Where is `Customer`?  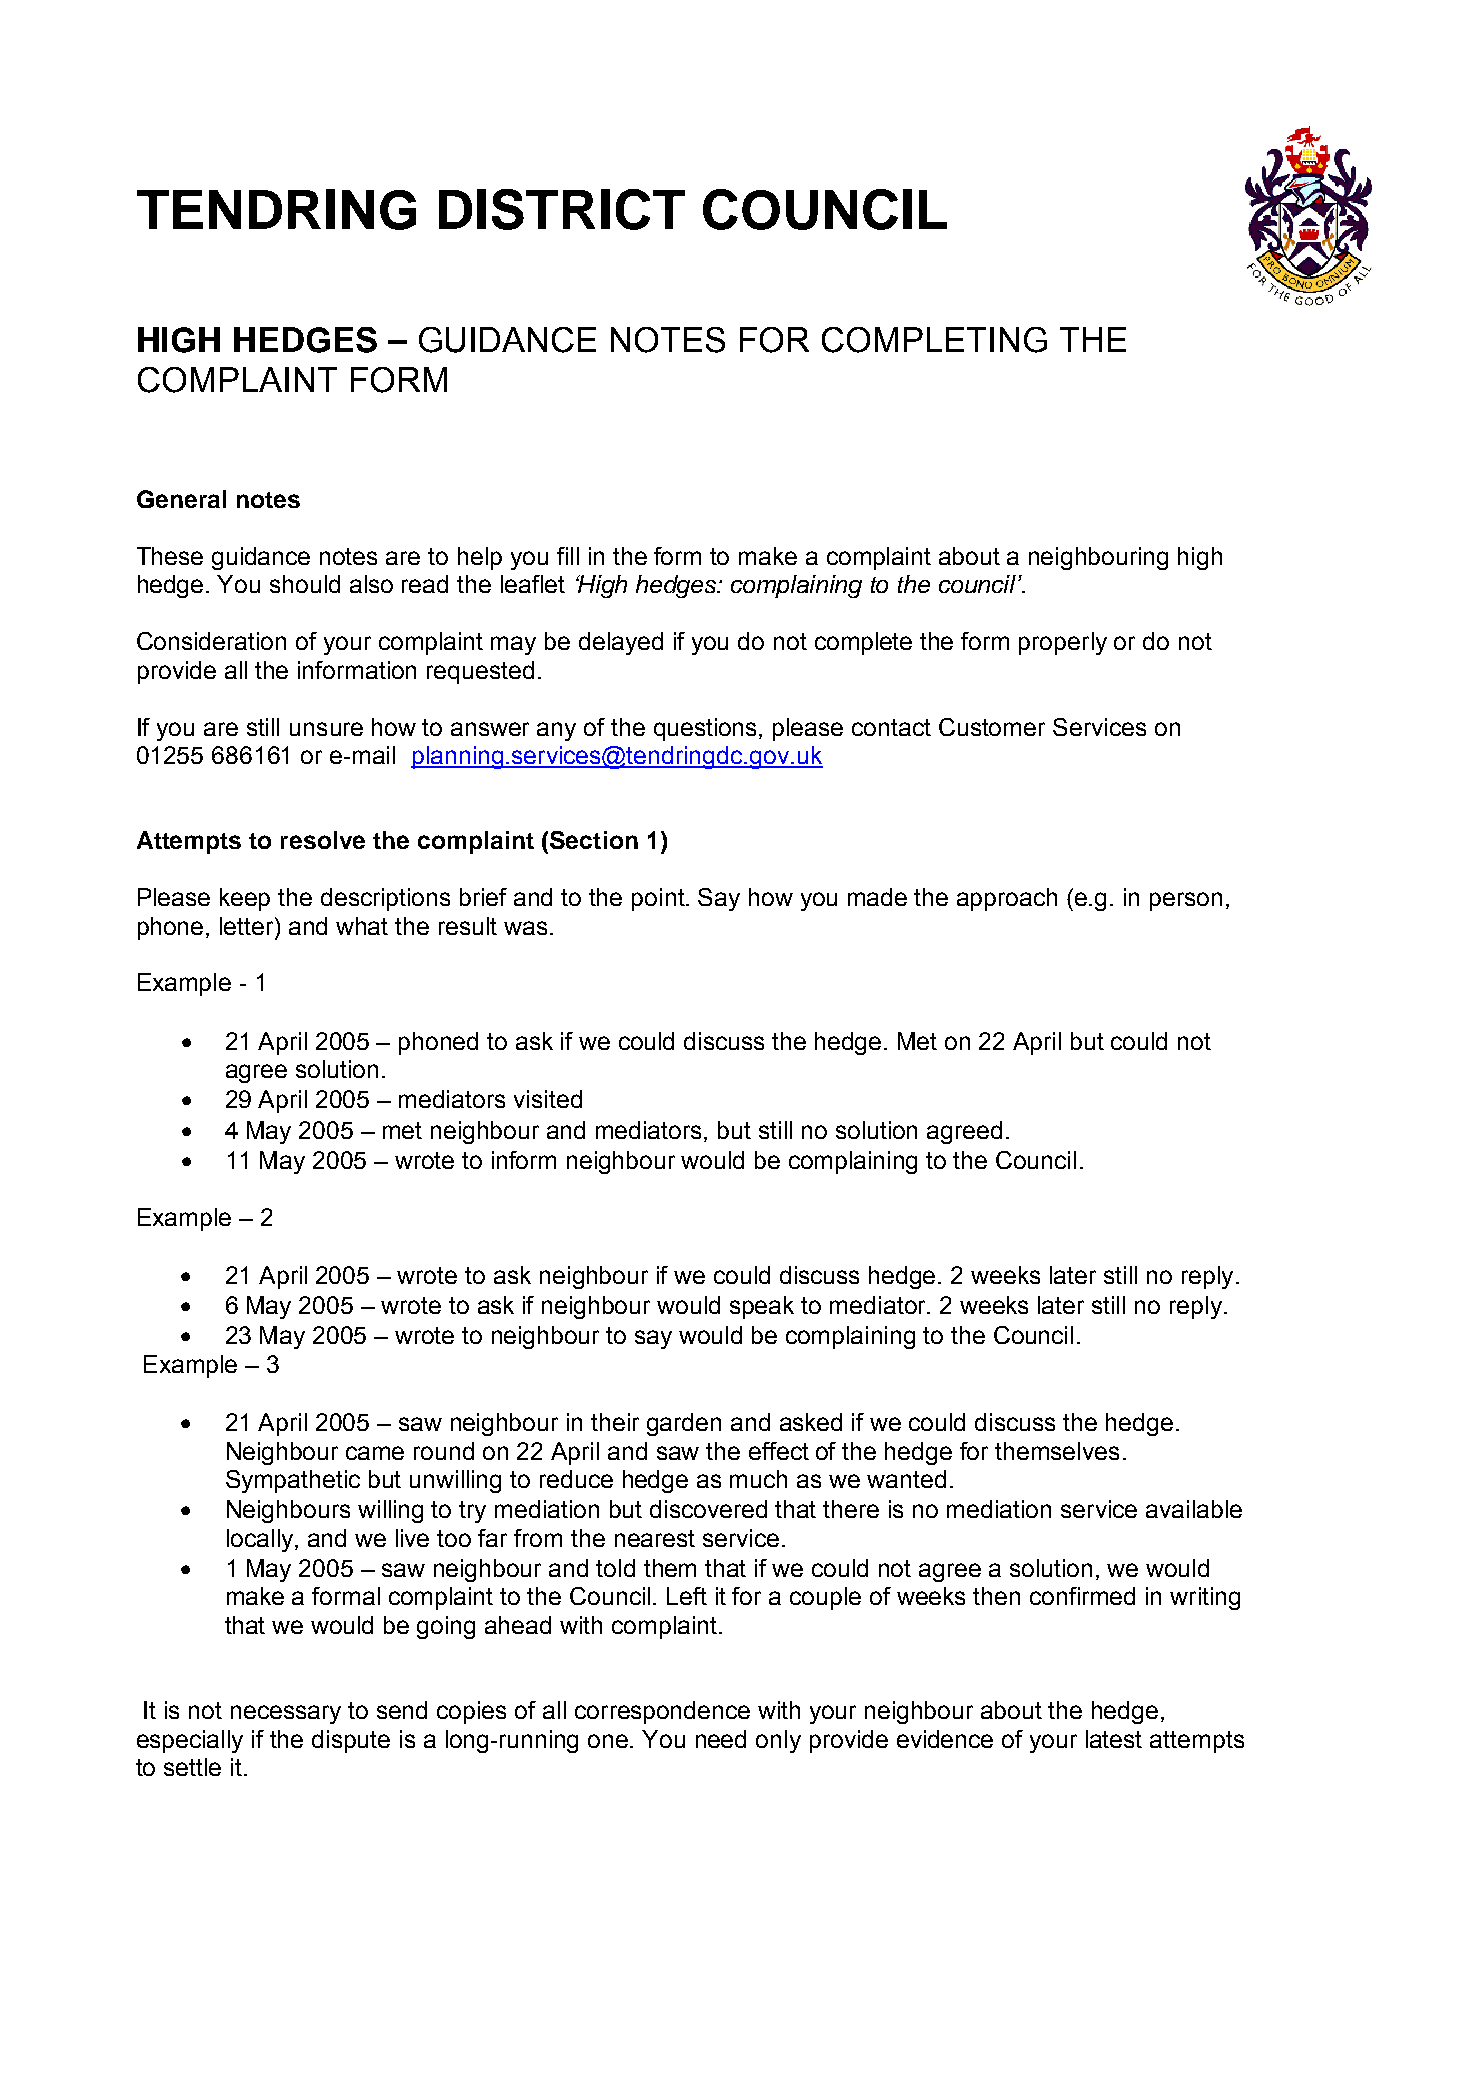
Customer is located at coordinates (992, 727).
